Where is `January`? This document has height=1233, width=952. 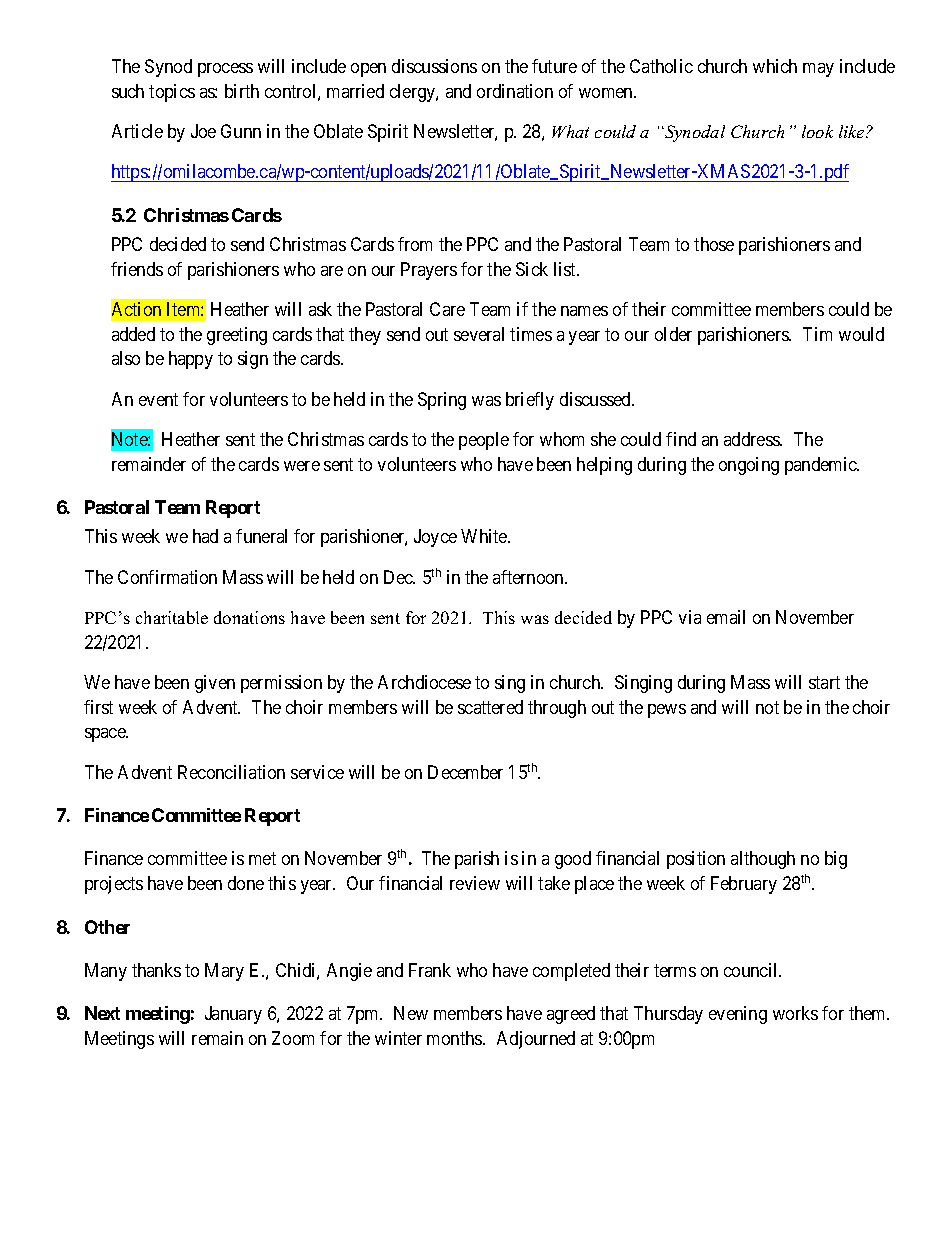 January is located at coordinates (233, 1015).
